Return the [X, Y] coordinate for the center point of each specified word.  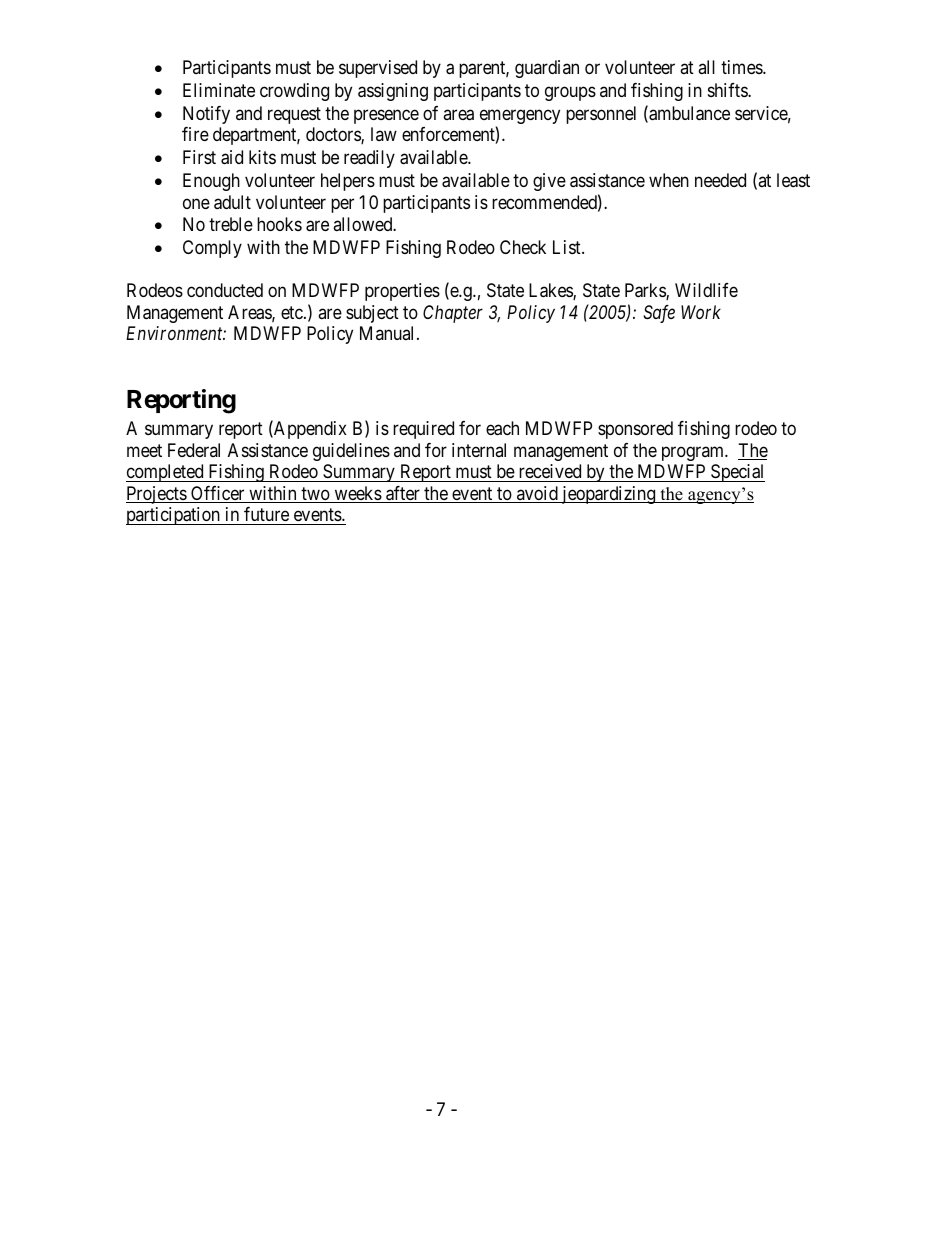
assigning [393, 92]
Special [737, 473]
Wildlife [706, 290]
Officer [218, 494]
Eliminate [219, 90]
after [403, 494]
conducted [225, 290]
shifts [728, 90]
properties [402, 292]
